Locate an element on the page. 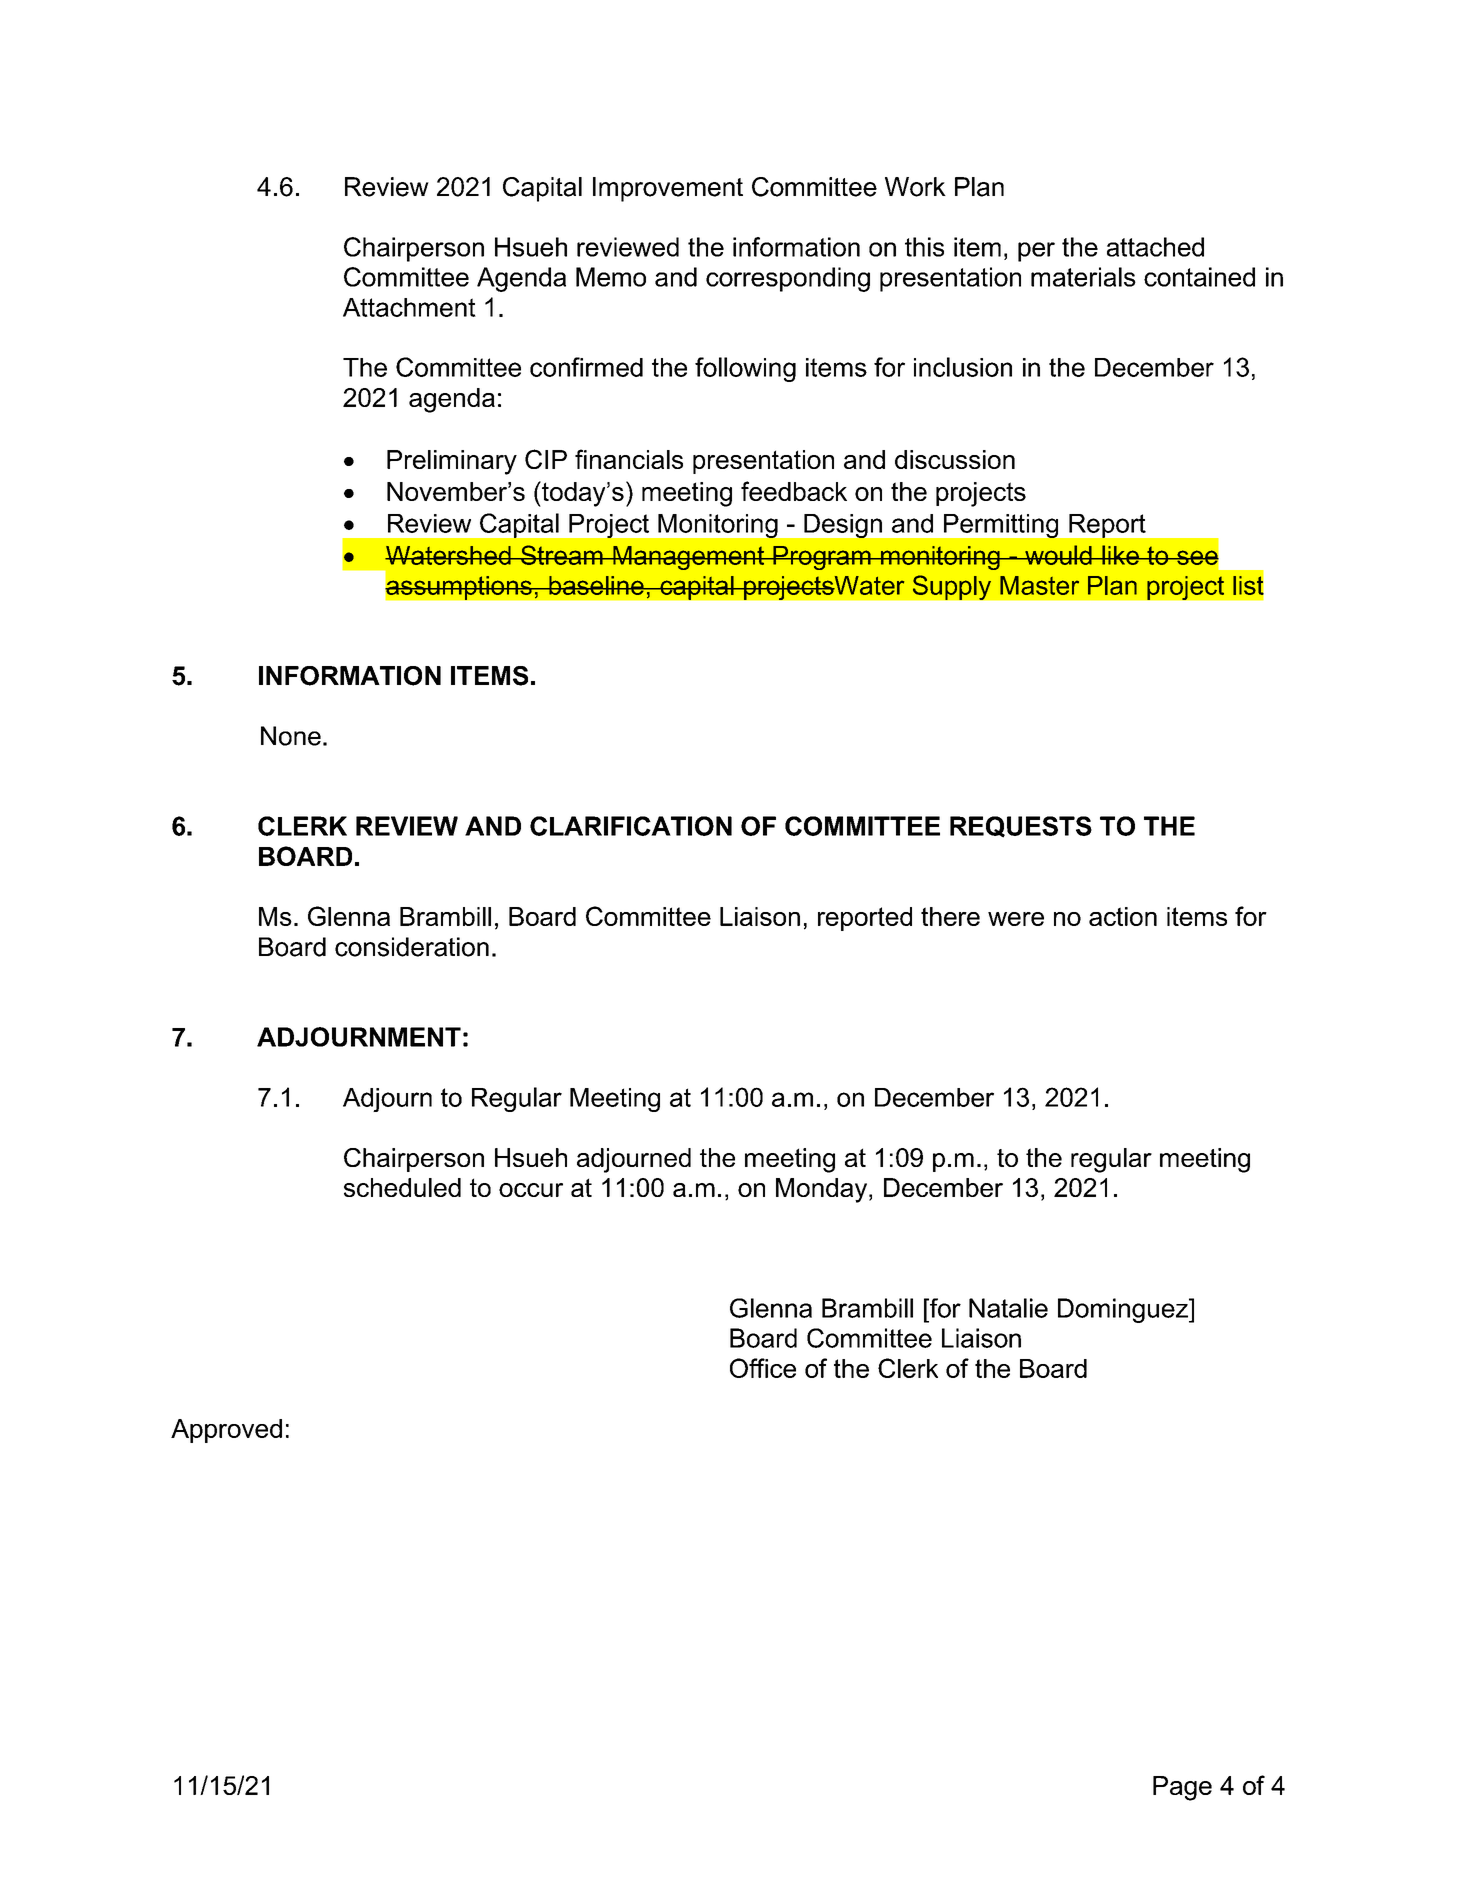  Office is located at coordinates (763, 1368).
